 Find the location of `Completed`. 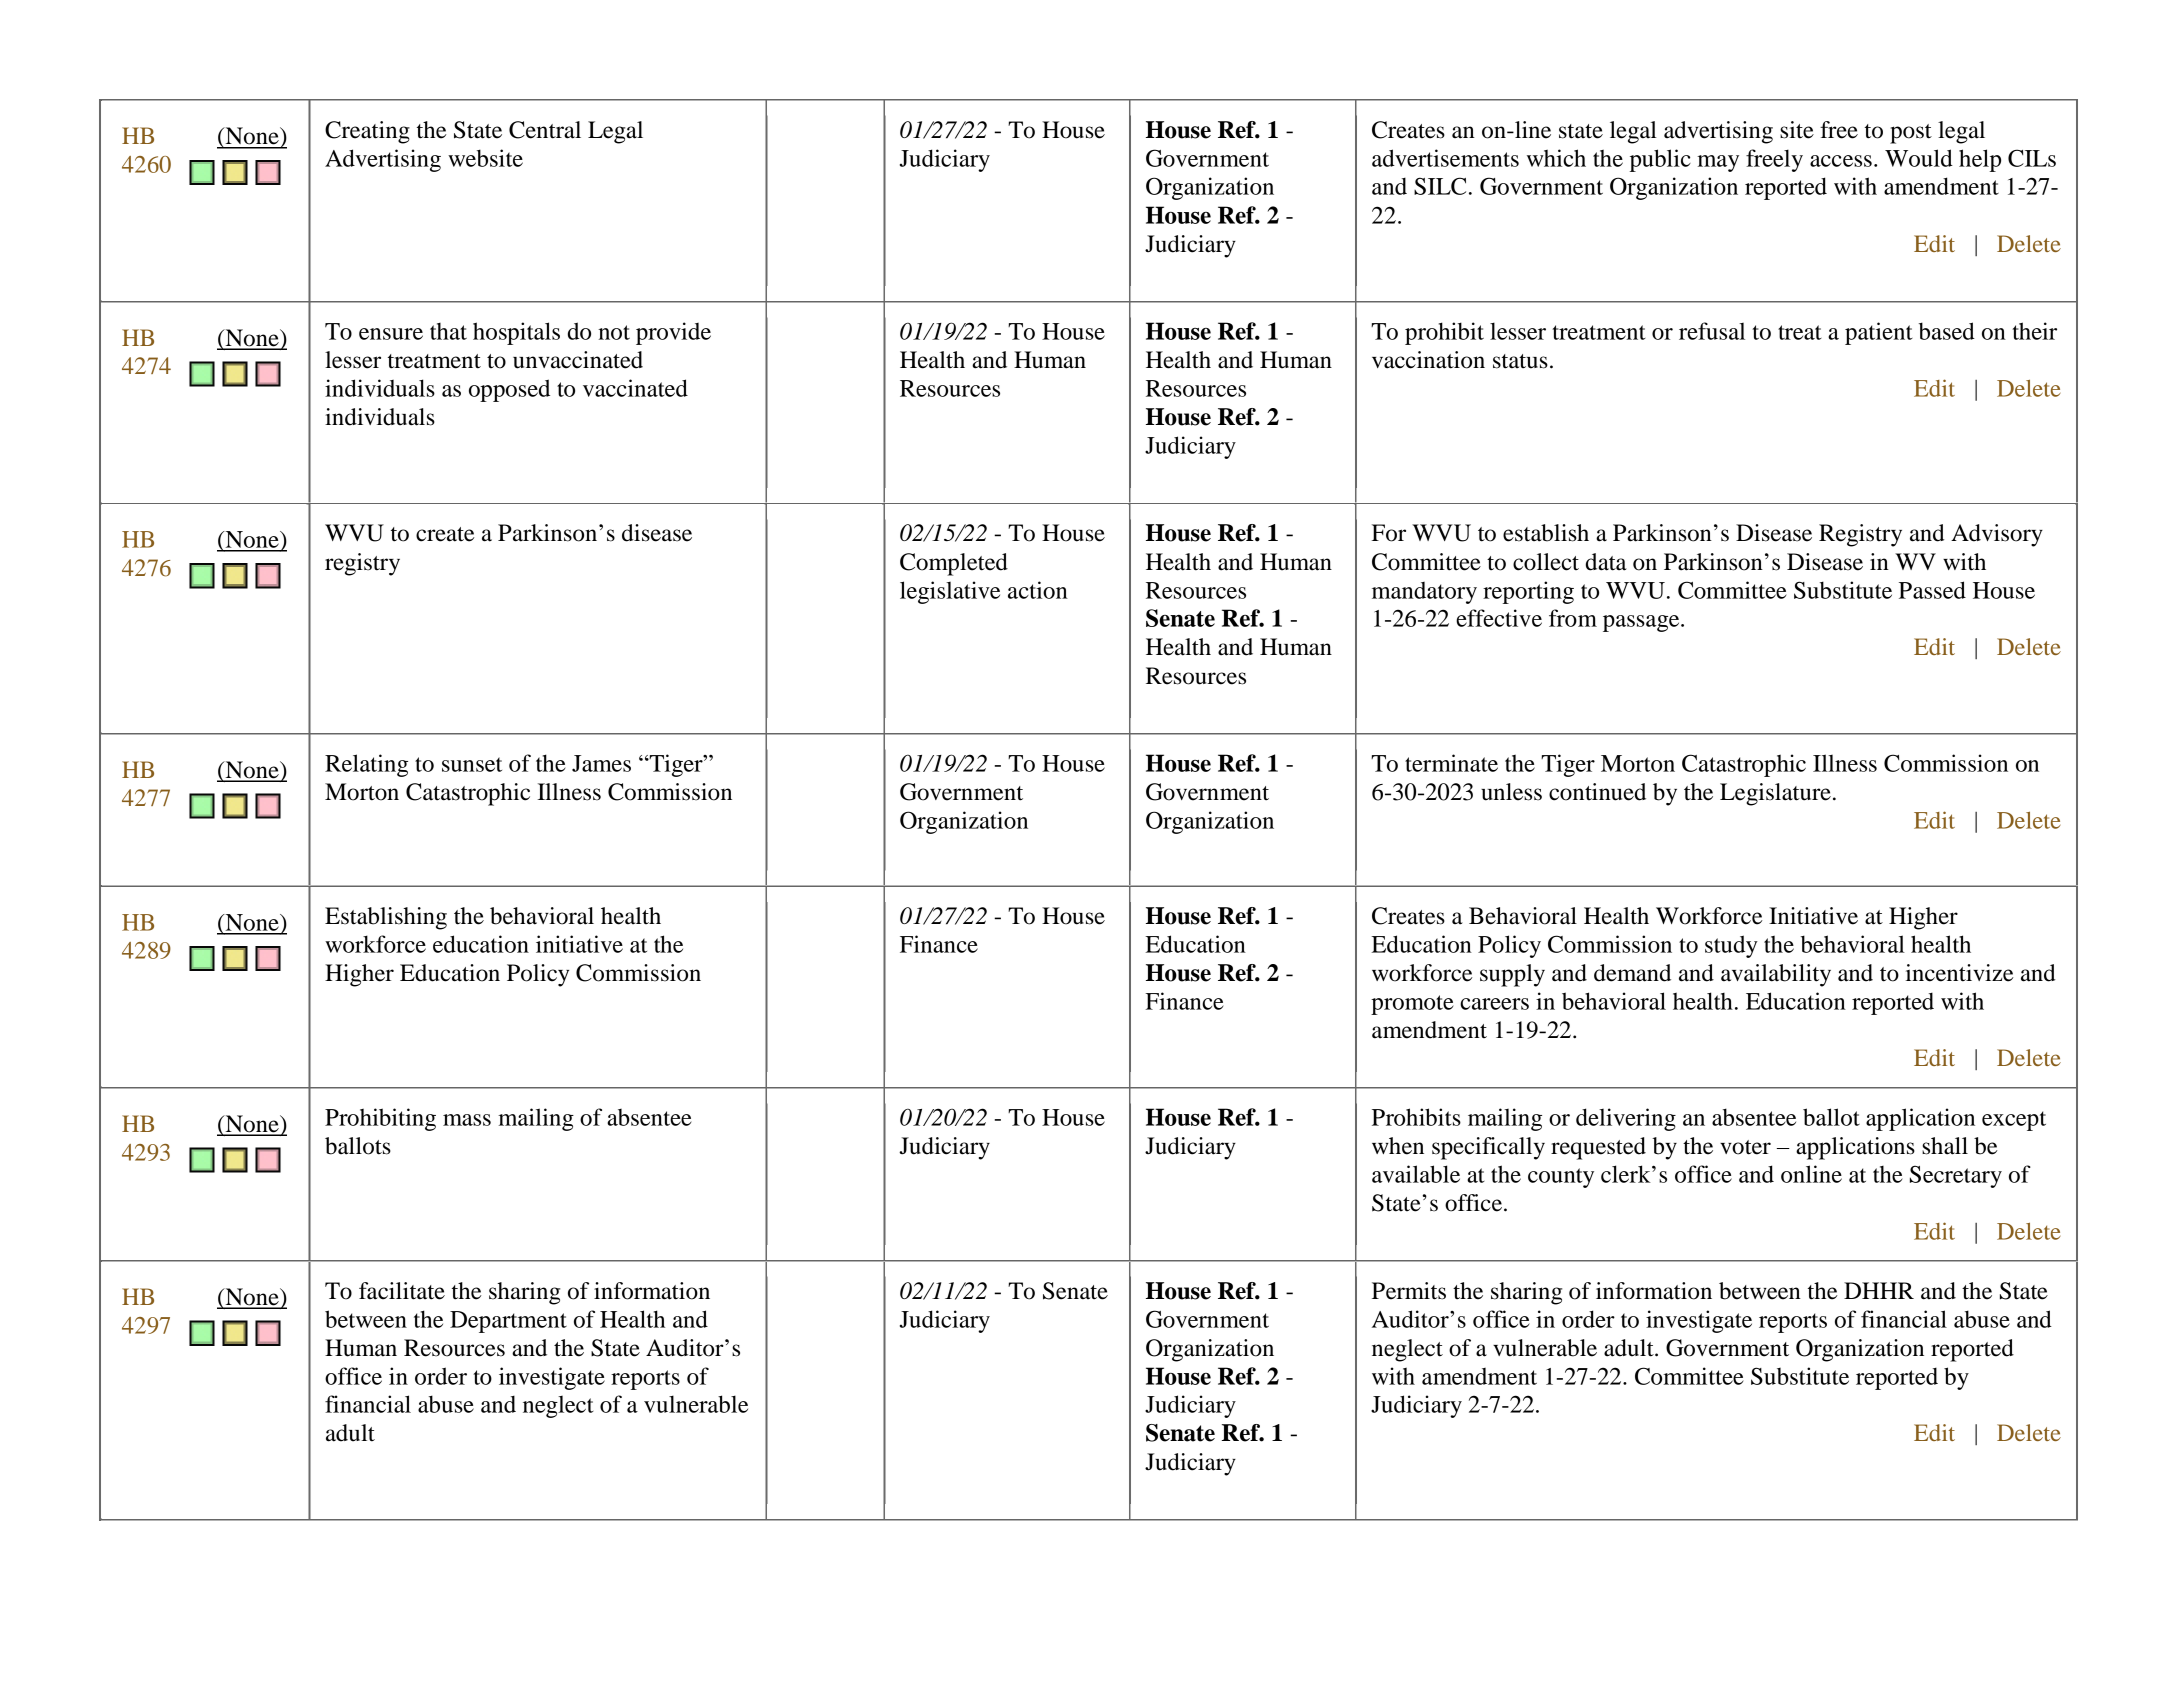

Completed is located at coordinates (954, 564).
